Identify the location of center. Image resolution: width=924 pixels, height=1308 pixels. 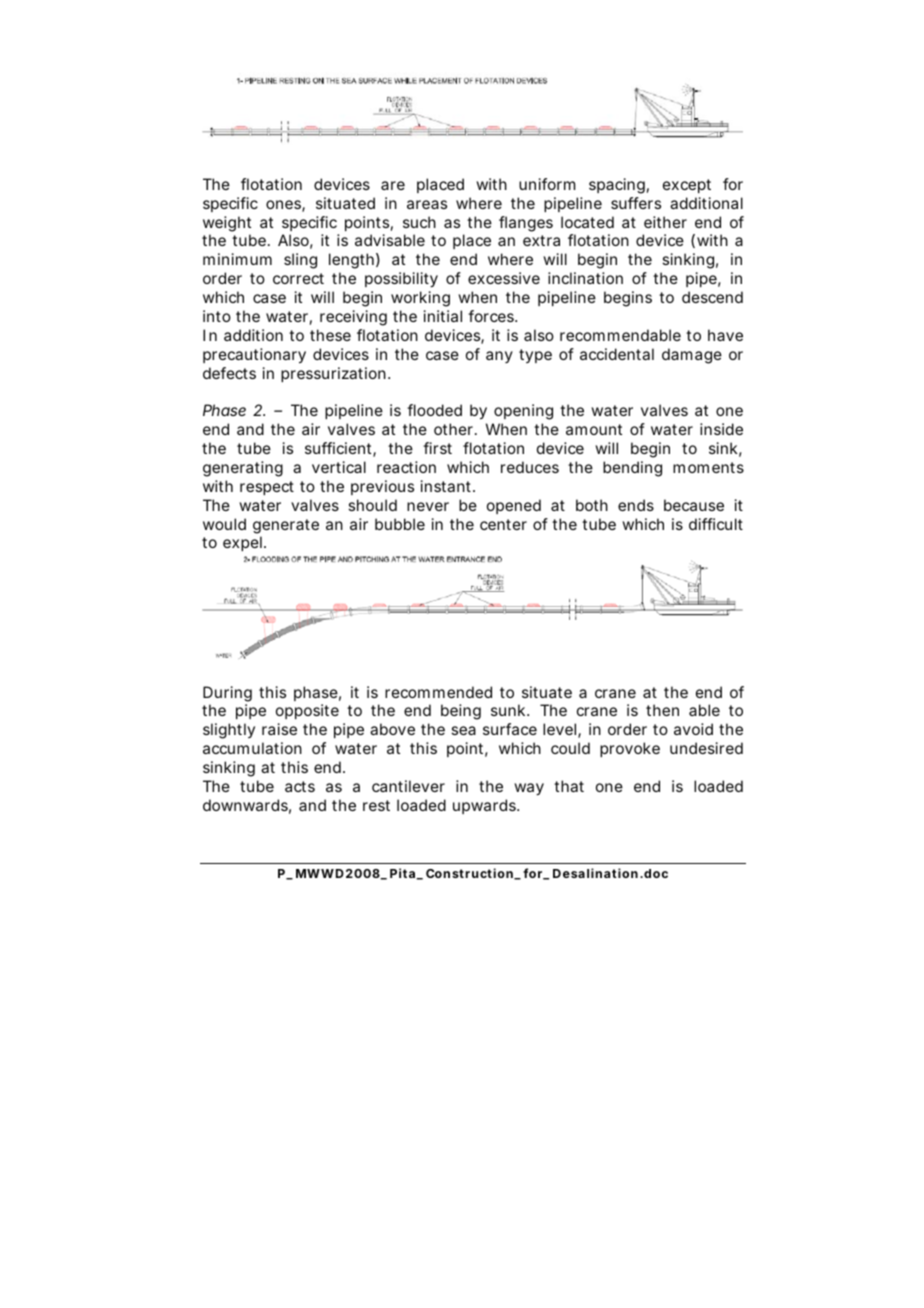
(503, 524).
